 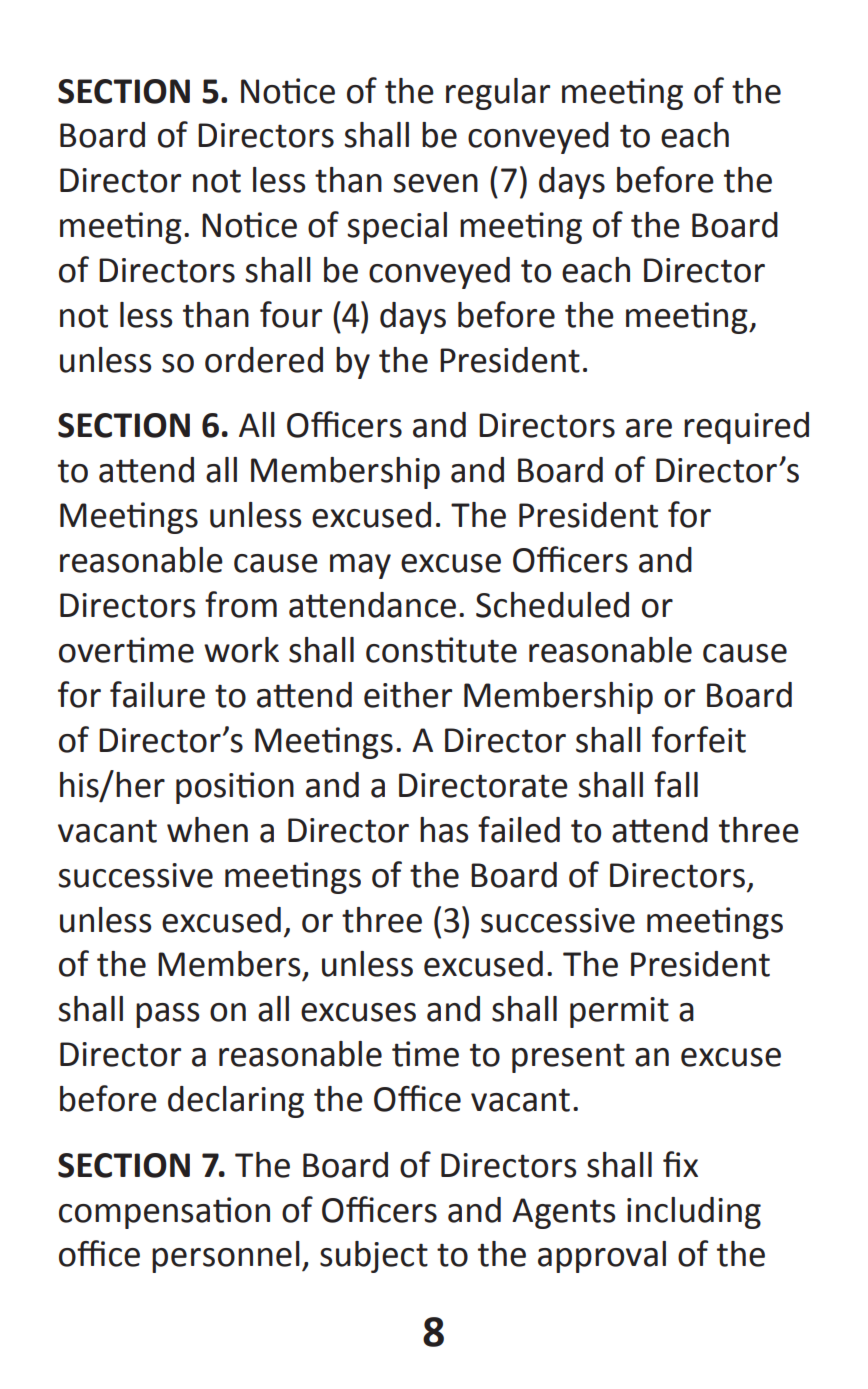 What do you see at coordinates (207, 830) in the image?
I see `when` at bounding box center [207, 830].
